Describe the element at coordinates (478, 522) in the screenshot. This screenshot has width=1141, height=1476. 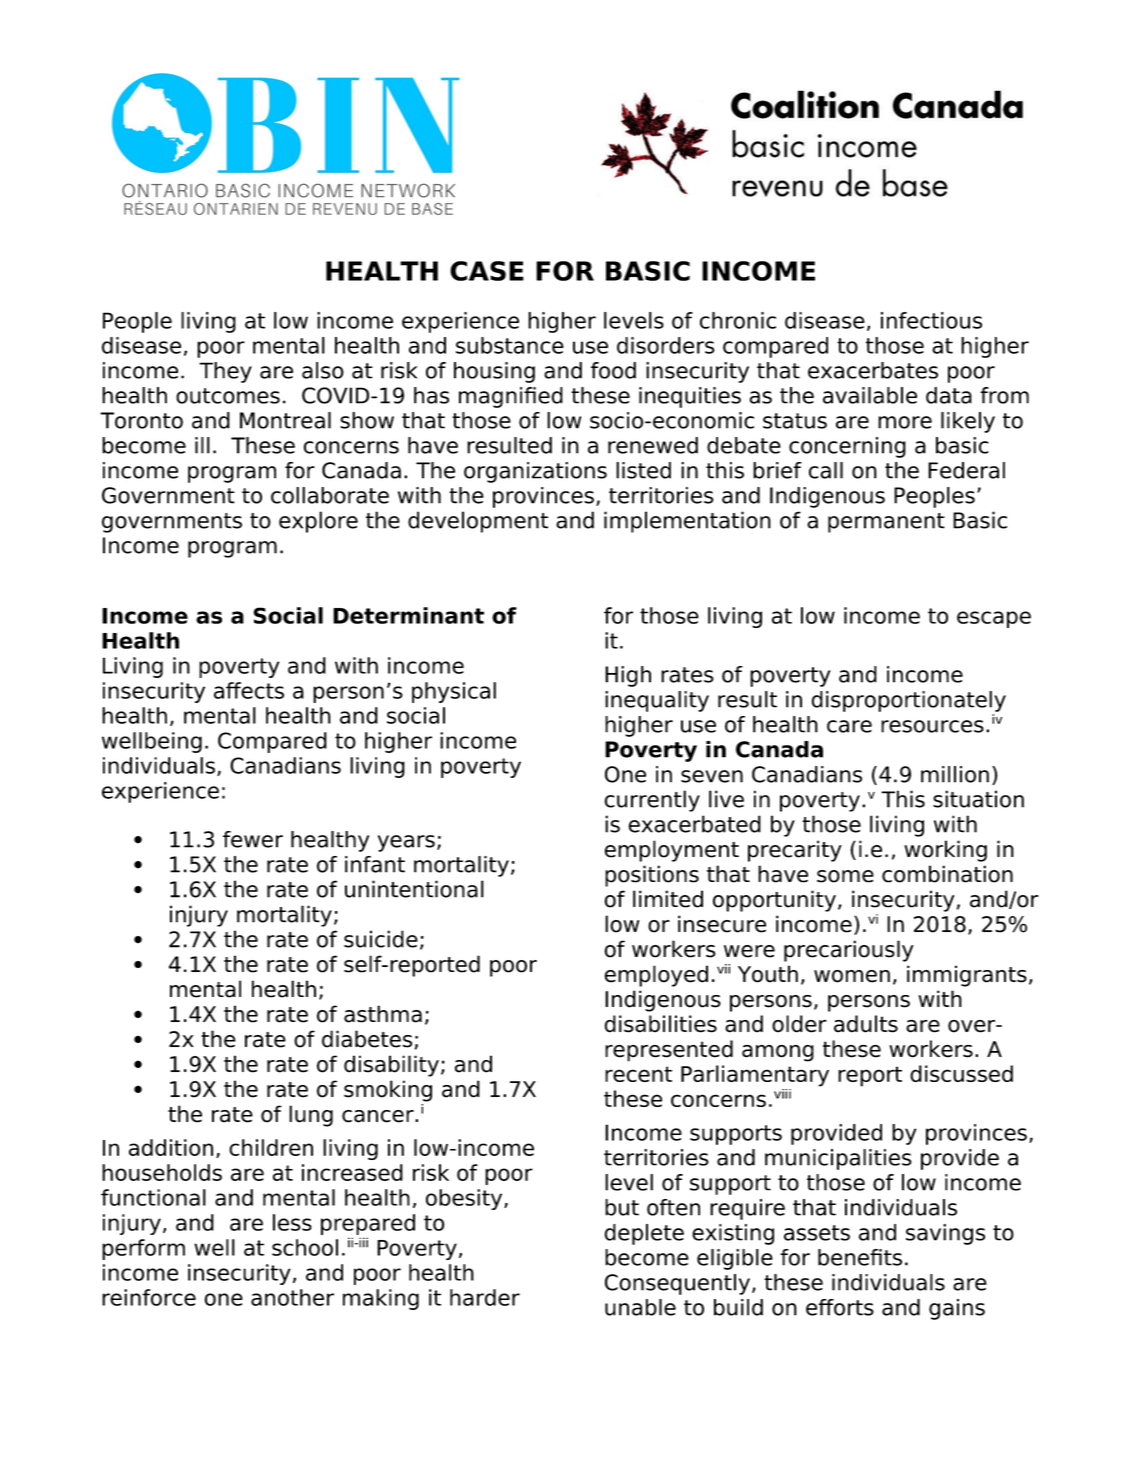
I see `development` at that location.
